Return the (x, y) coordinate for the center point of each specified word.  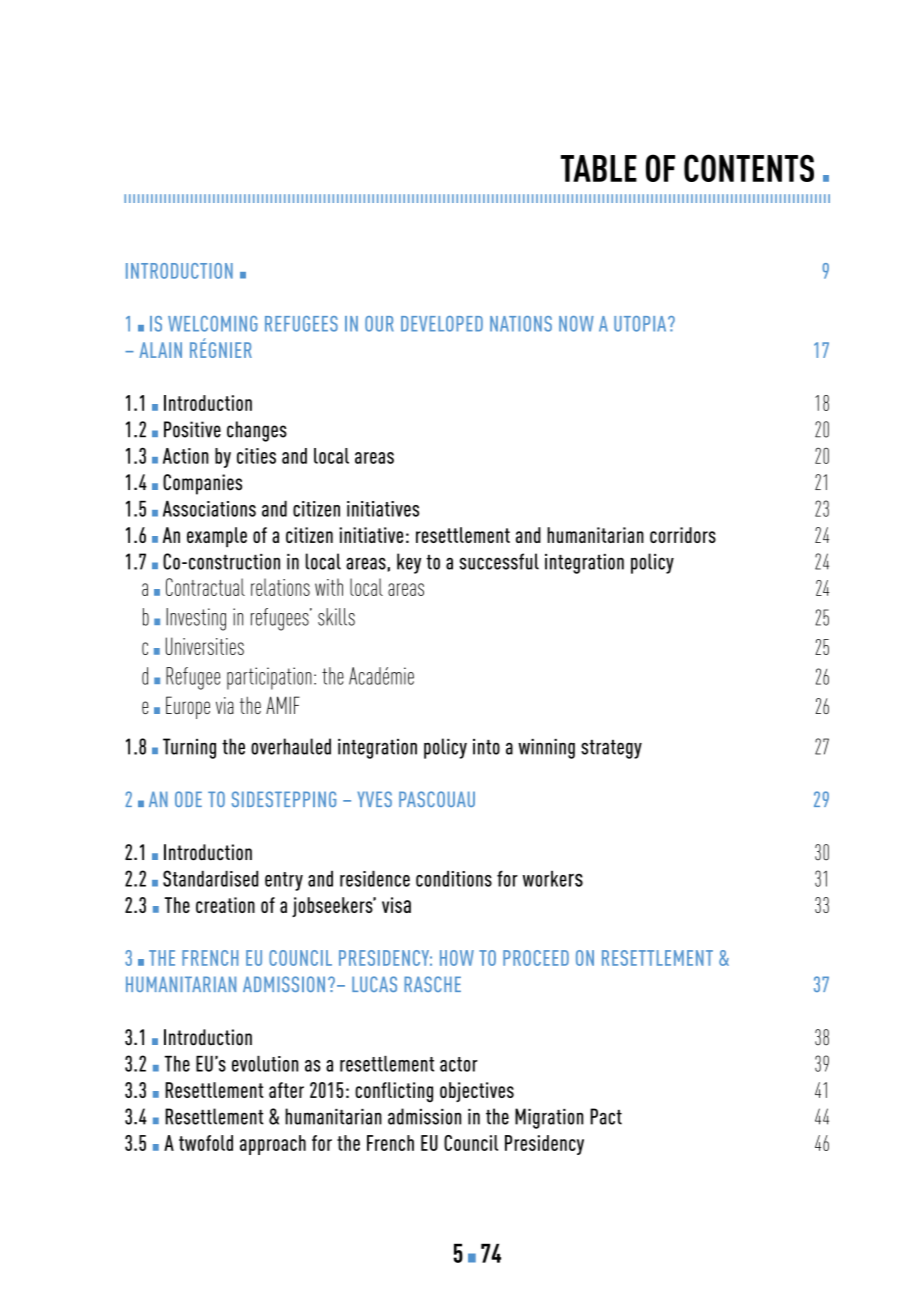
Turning (189, 748)
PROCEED (536, 958)
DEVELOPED (442, 324)
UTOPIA (641, 324)
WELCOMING (213, 324)
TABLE (599, 168)
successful (499, 561)
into (486, 747)
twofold (206, 1143)
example (217, 537)
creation (225, 905)
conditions (454, 878)
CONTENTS (749, 168)
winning (546, 749)
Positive (192, 429)
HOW (457, 958)
